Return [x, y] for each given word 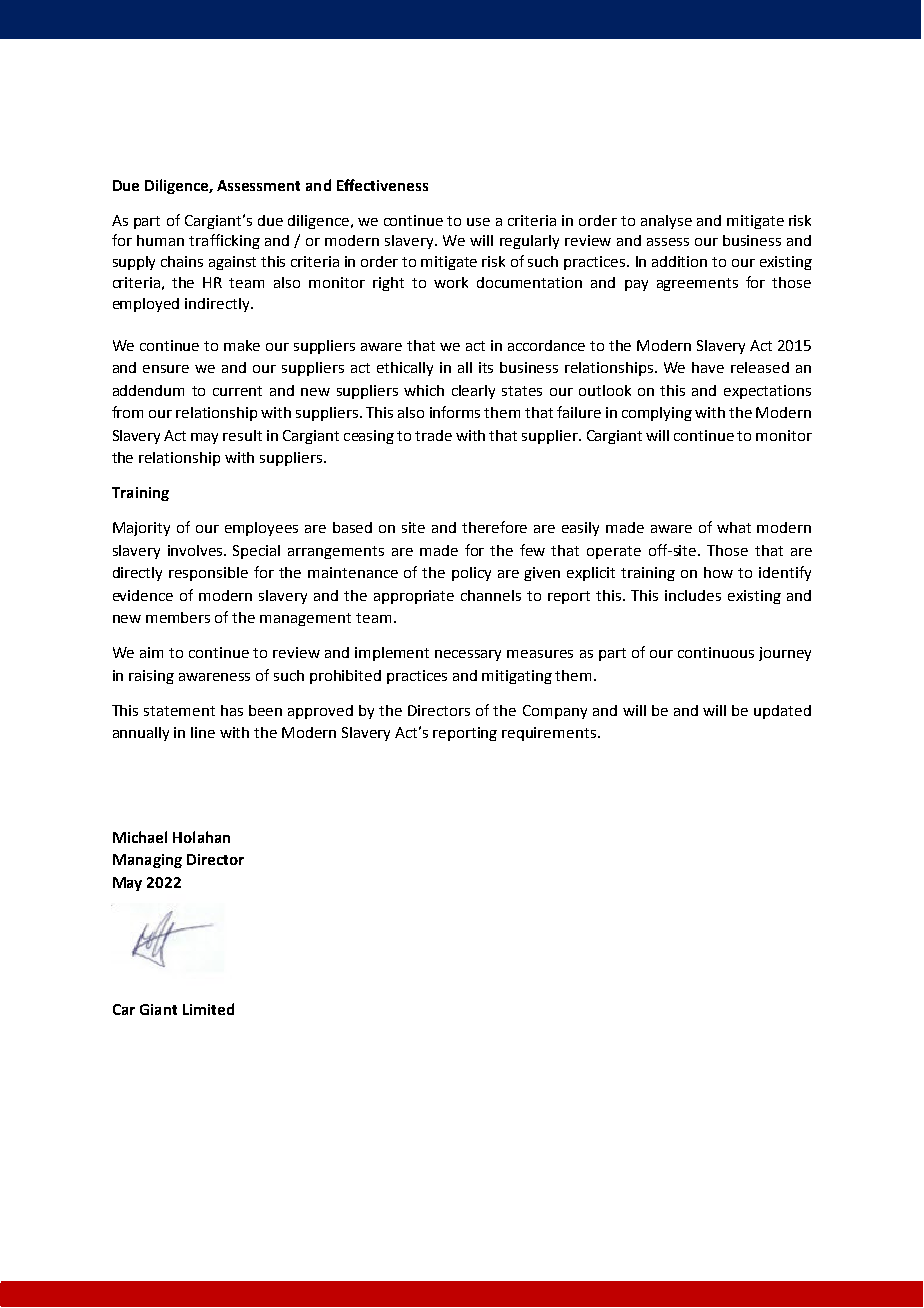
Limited [208, 1009]
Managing [147, 861]
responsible [208, 574]
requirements [549, 734]
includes [693, 595]
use [478, 222]
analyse [666, 222]
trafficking [224, 241]
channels [491, 595]
